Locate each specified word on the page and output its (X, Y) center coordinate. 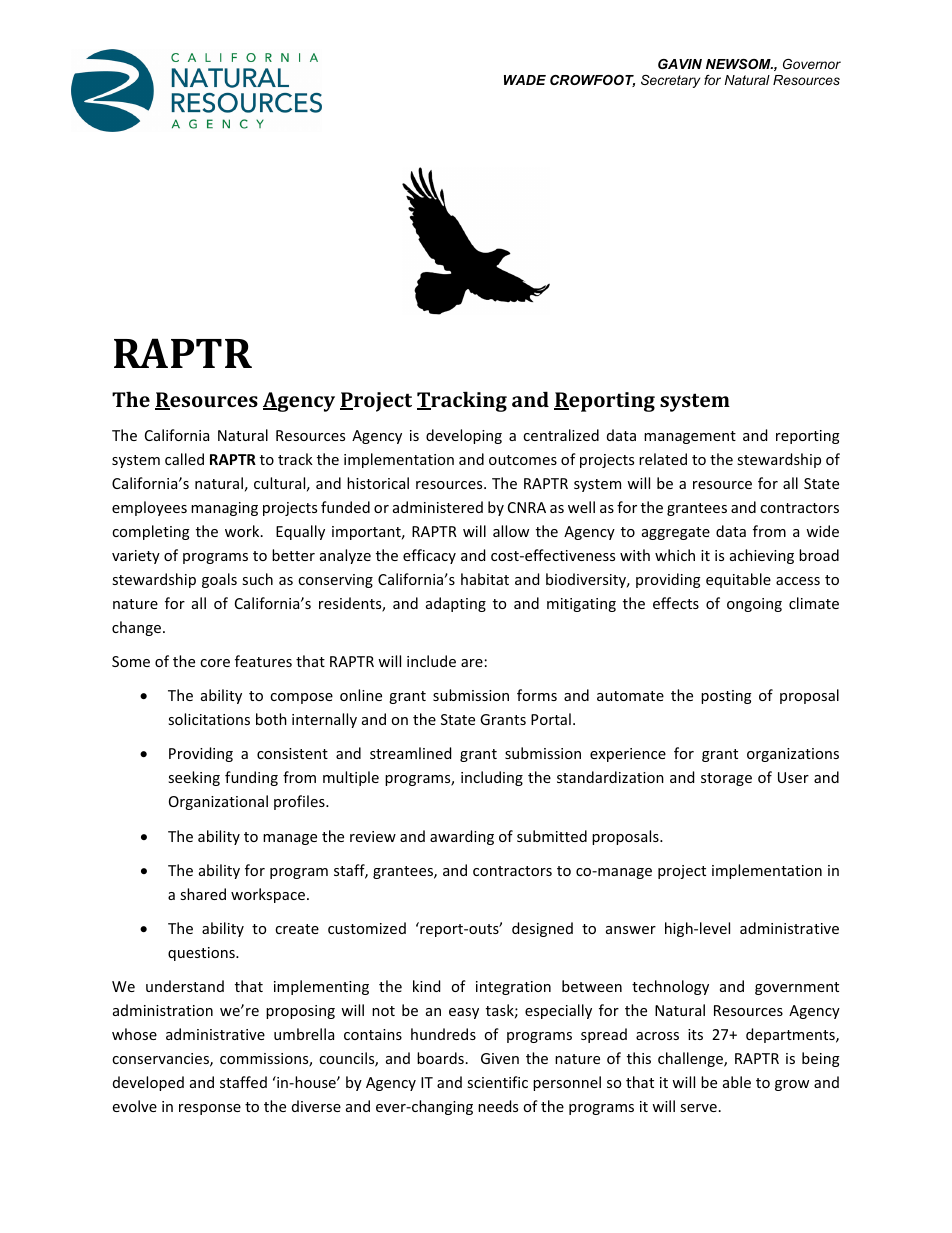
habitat (485, 579)
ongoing (754, 605)
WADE (525, 80)
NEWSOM (739, 64)
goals (219, 580)
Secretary (670, 81)
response (210, 1109)
